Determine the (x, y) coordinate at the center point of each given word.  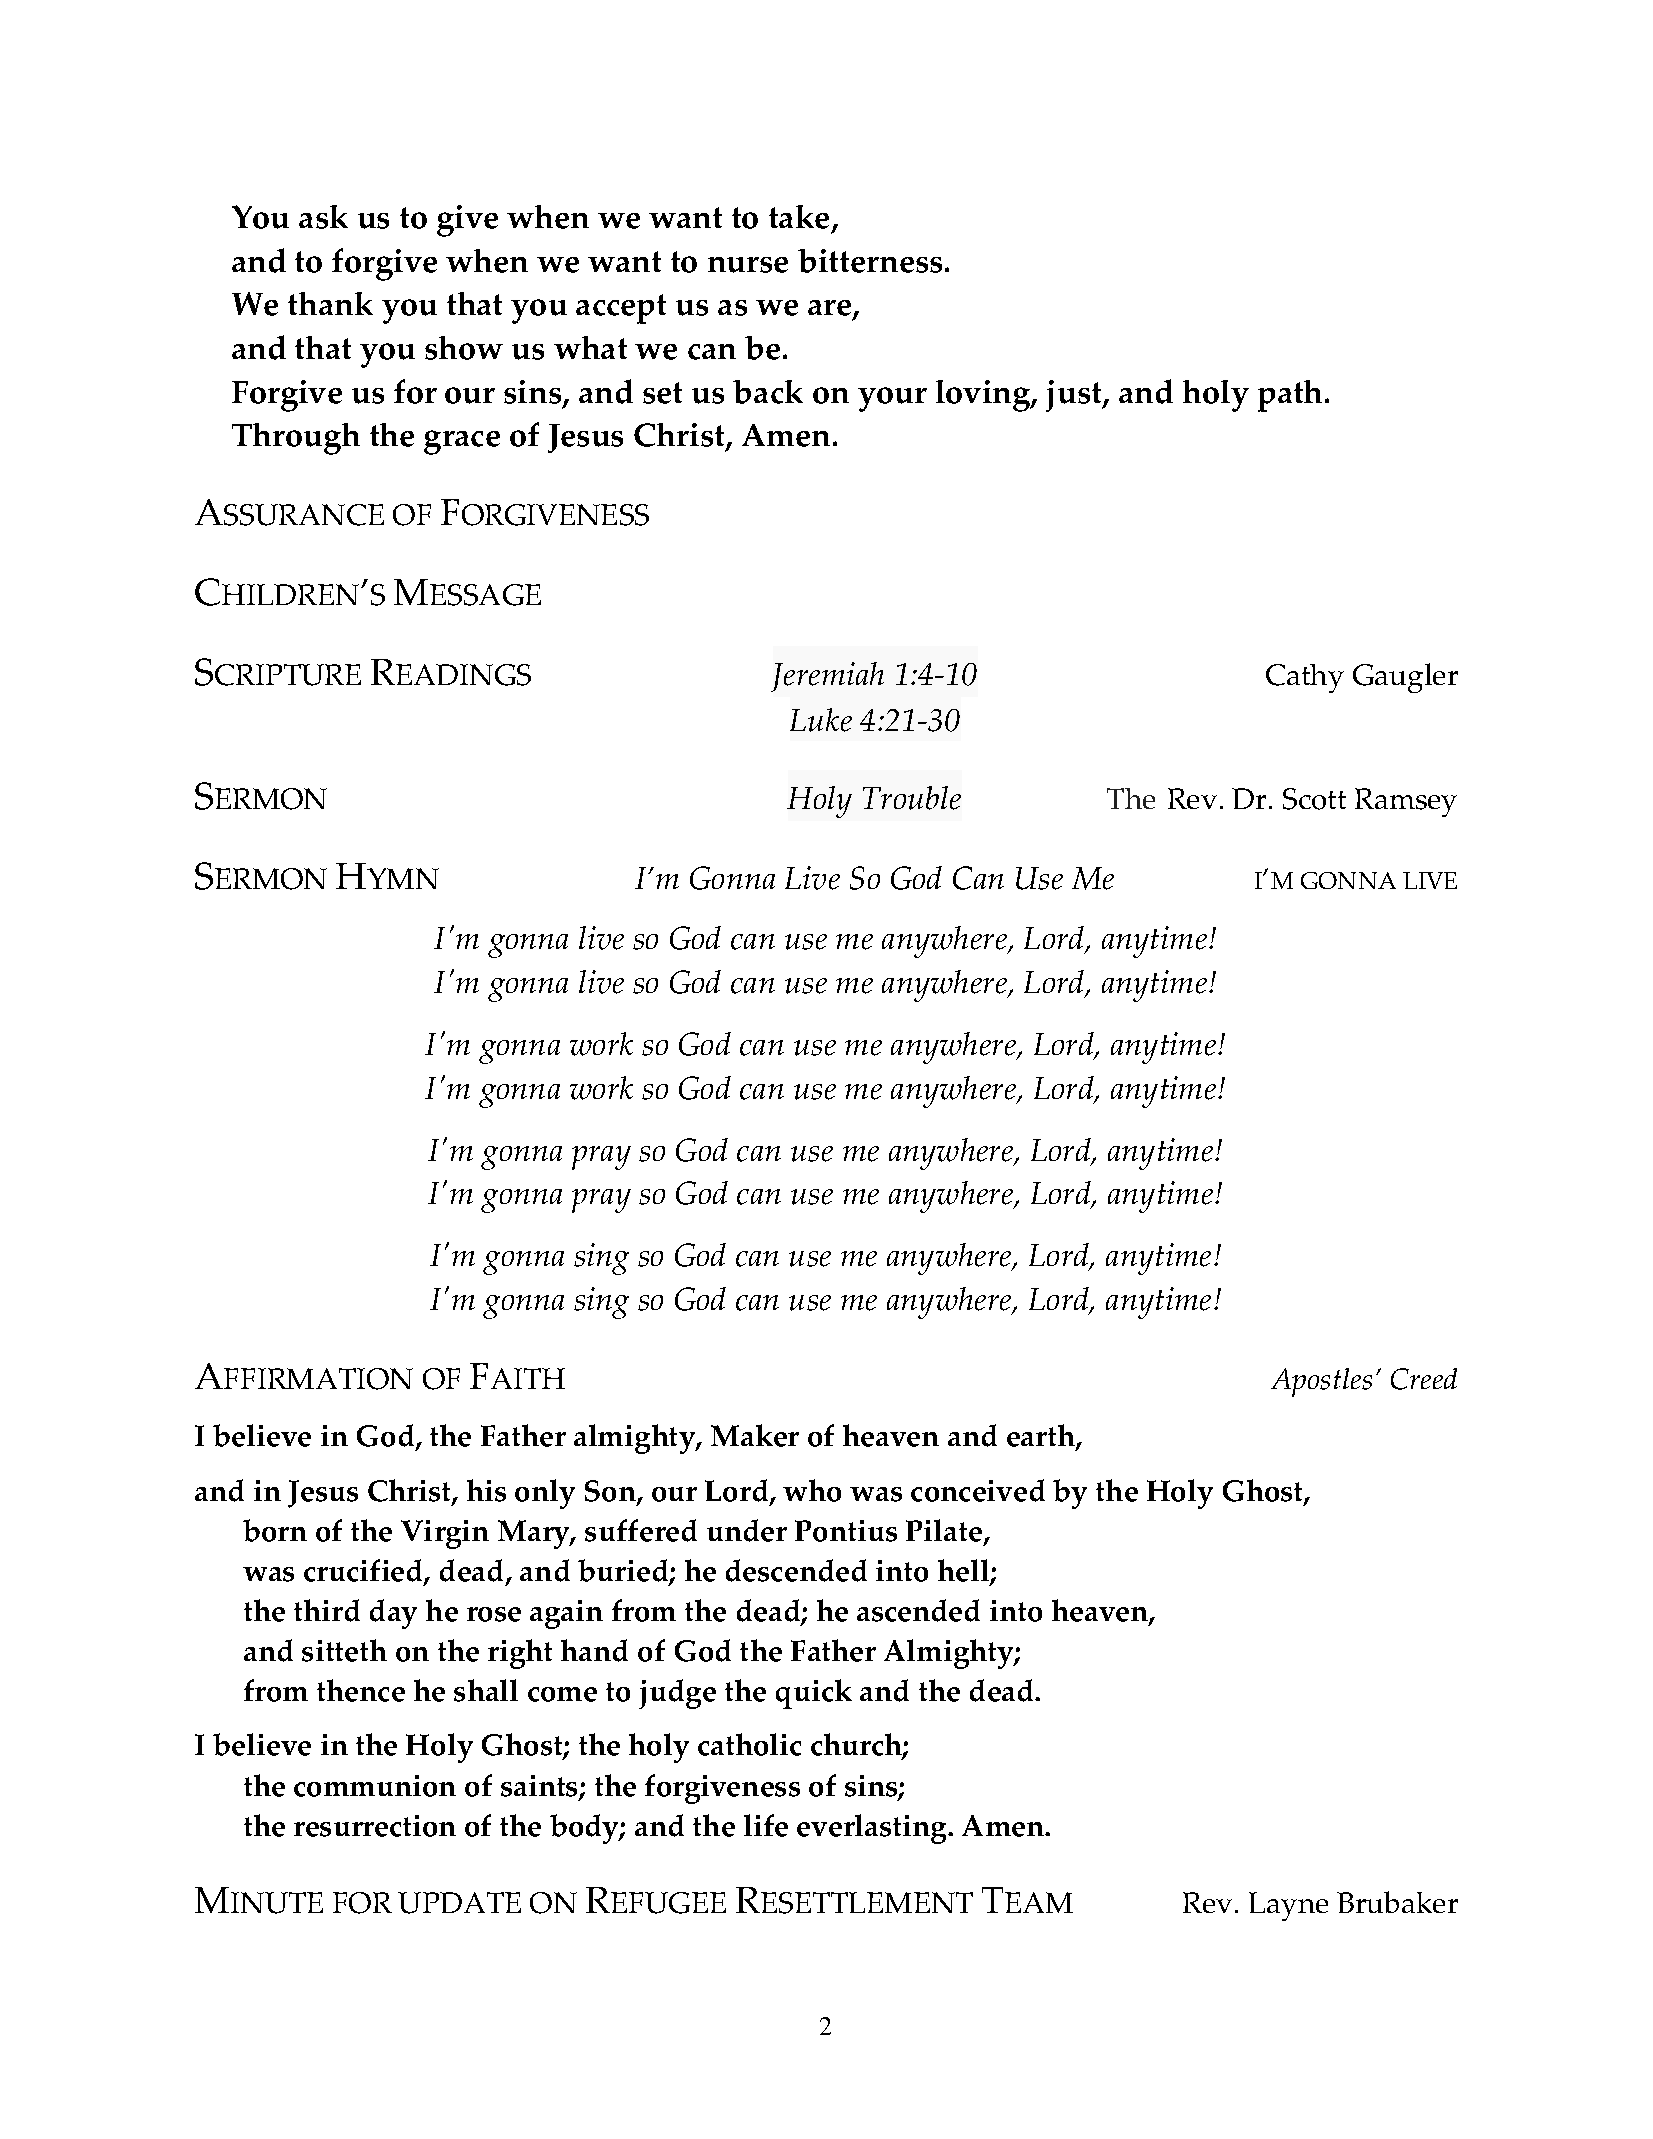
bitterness (870, 261)
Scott (1314, 799)
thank (330, 303)
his (486, 1490)
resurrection (375, 1826)
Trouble (912, 798)
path (1292, 396)
